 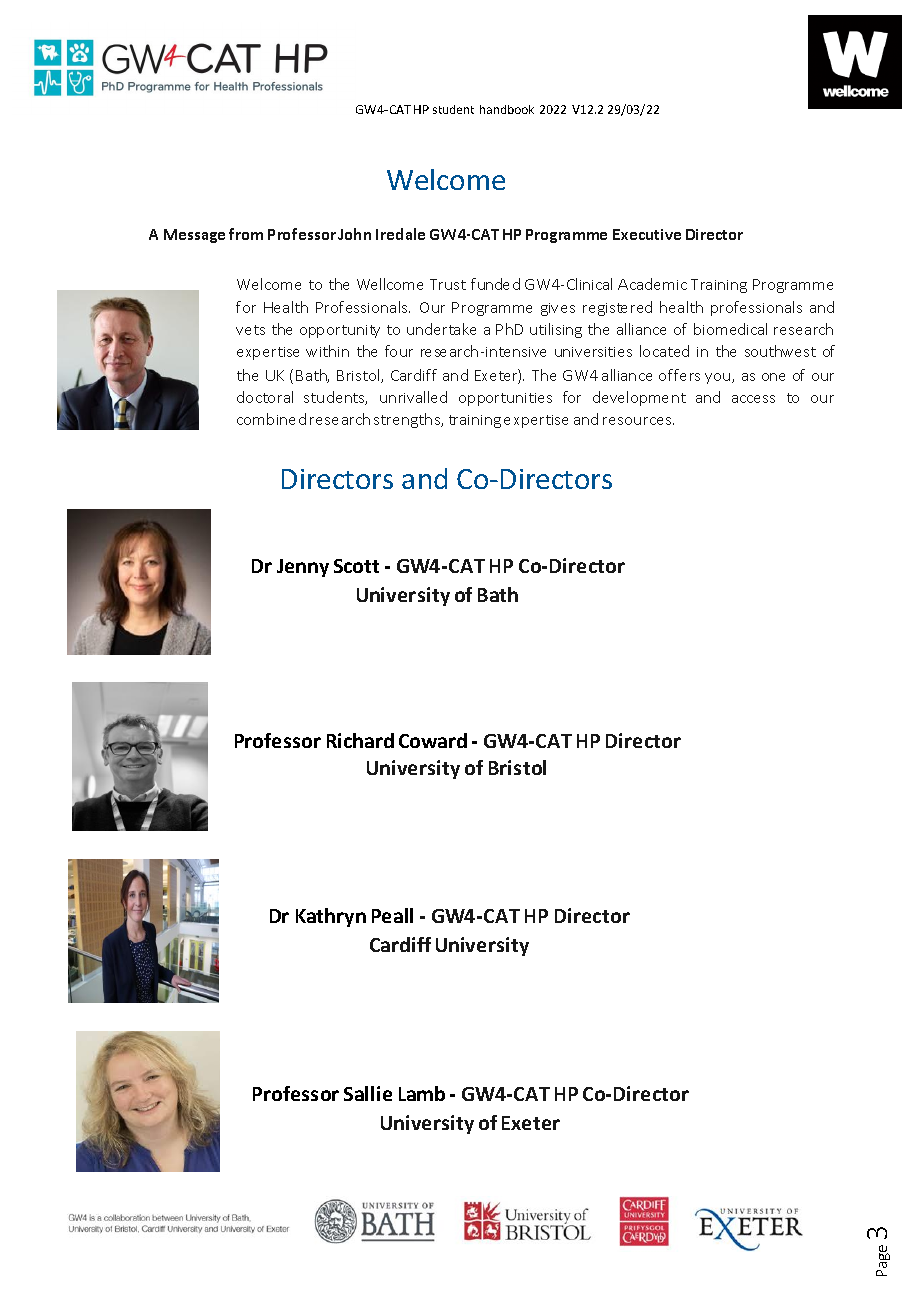 What do you see at coordinates (360, 740) in the screenshot?
I see `Richard` at bounding box center [360, 740].
